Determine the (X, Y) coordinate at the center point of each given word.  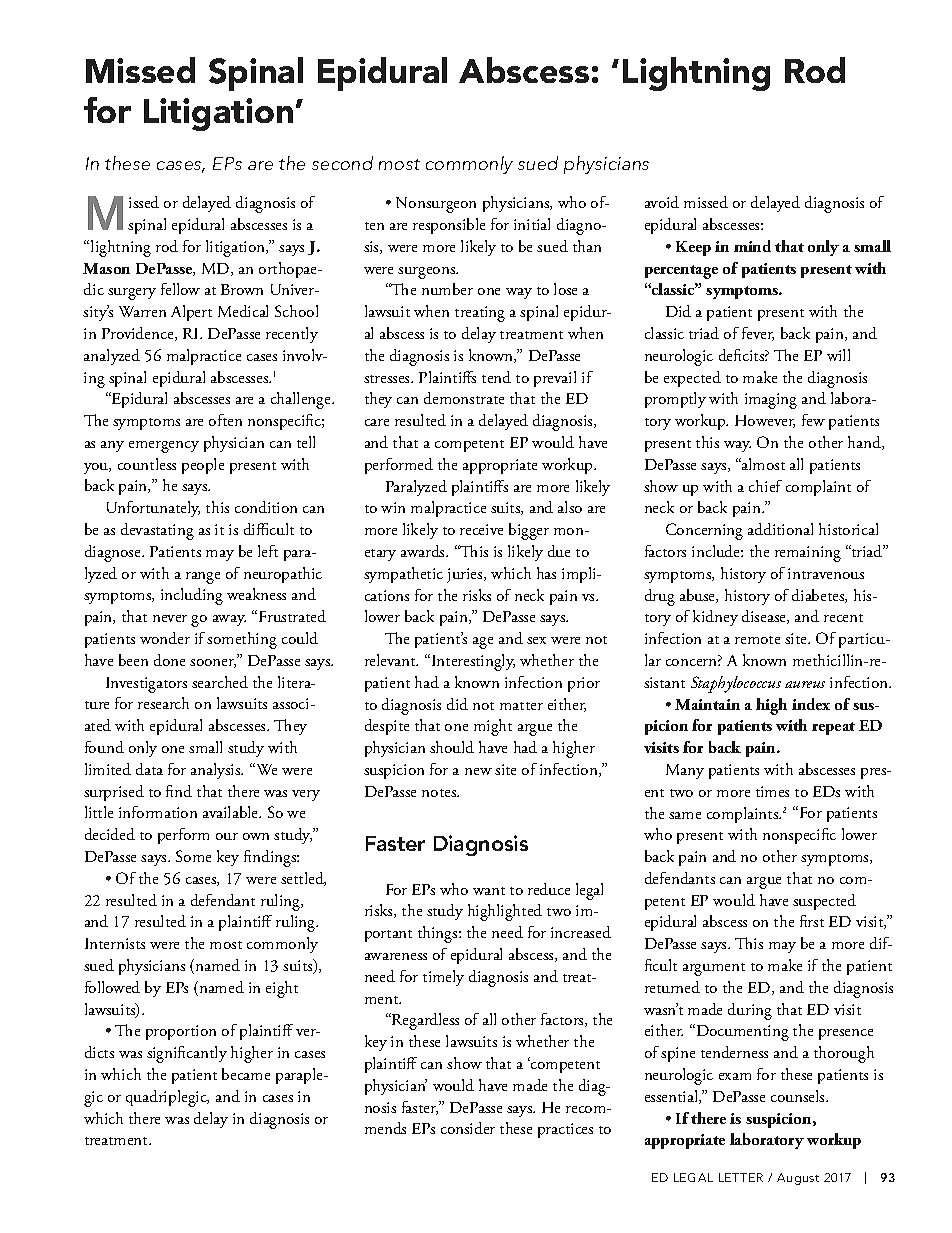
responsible (449, 226)
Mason (106, 268)
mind (752, 246)
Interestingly (472, 662)
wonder (165, 638)
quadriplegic (167, 1098)
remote (757, 640)
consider (468, 1128)
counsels (799, 1096)
